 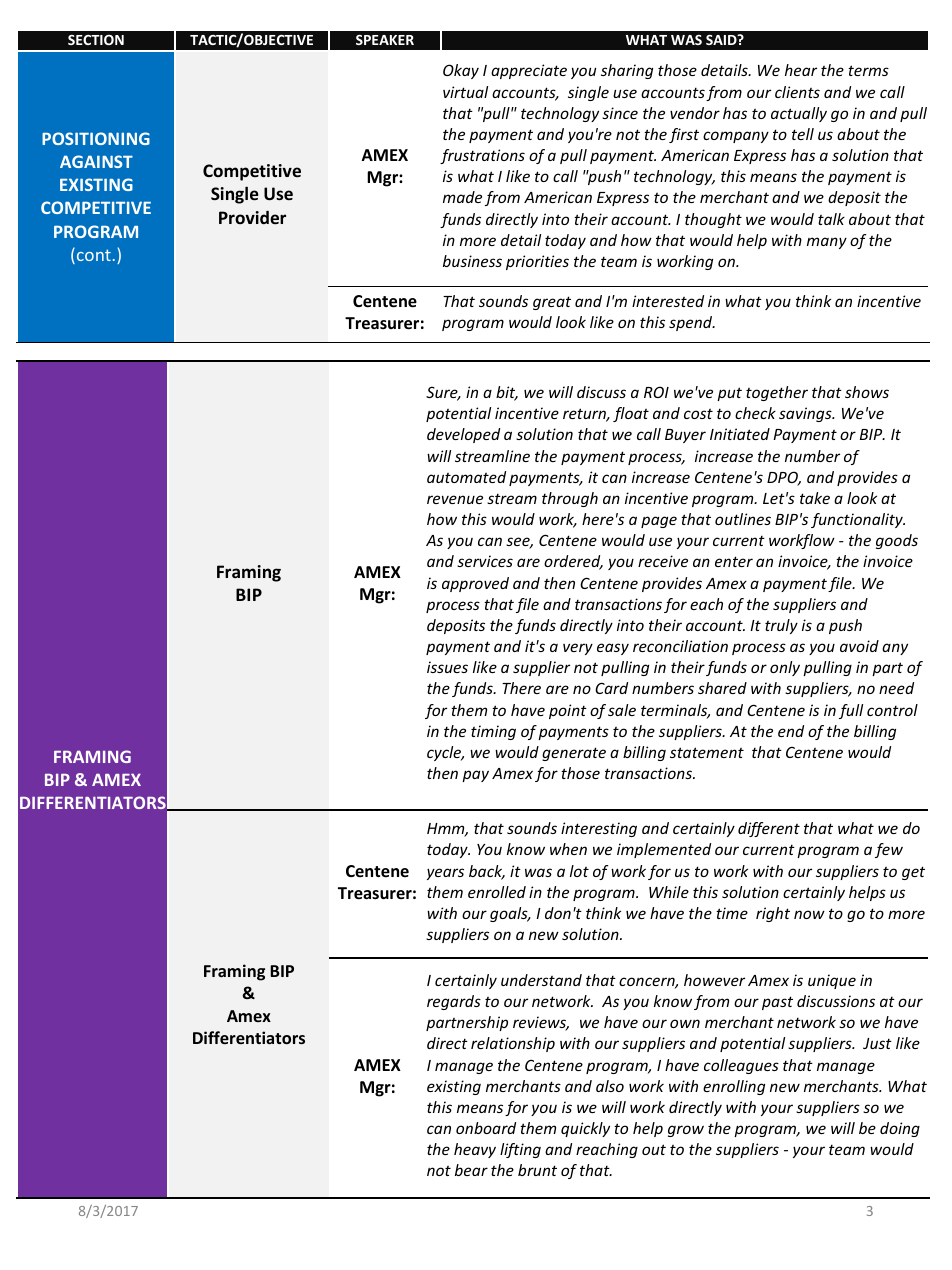 What do you see at coordinates (486, 1128) in the screenshot?
I see `onboard` at bounding box center [486, 1128].
